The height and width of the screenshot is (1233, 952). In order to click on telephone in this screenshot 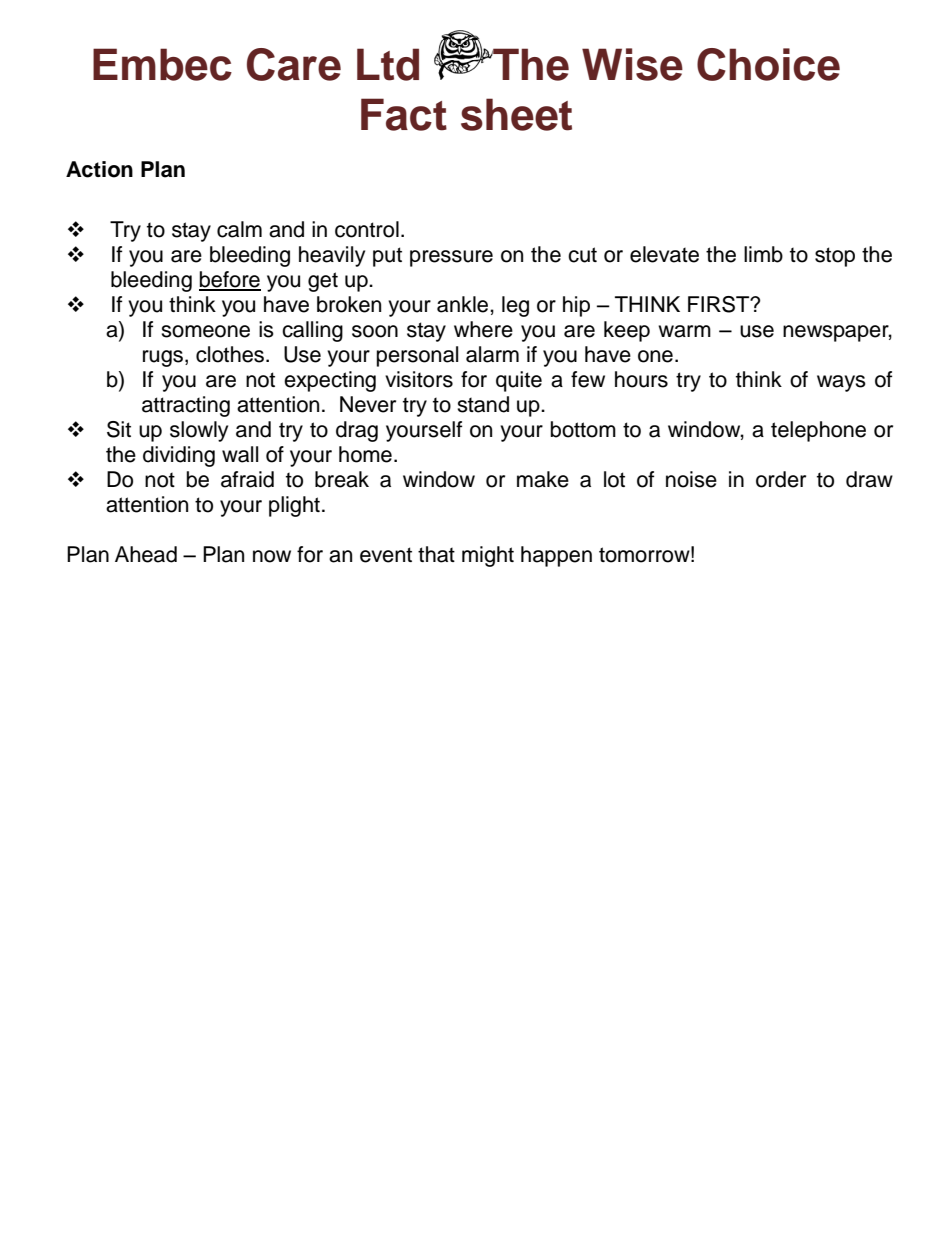, I will do `click(818, 431)`.
